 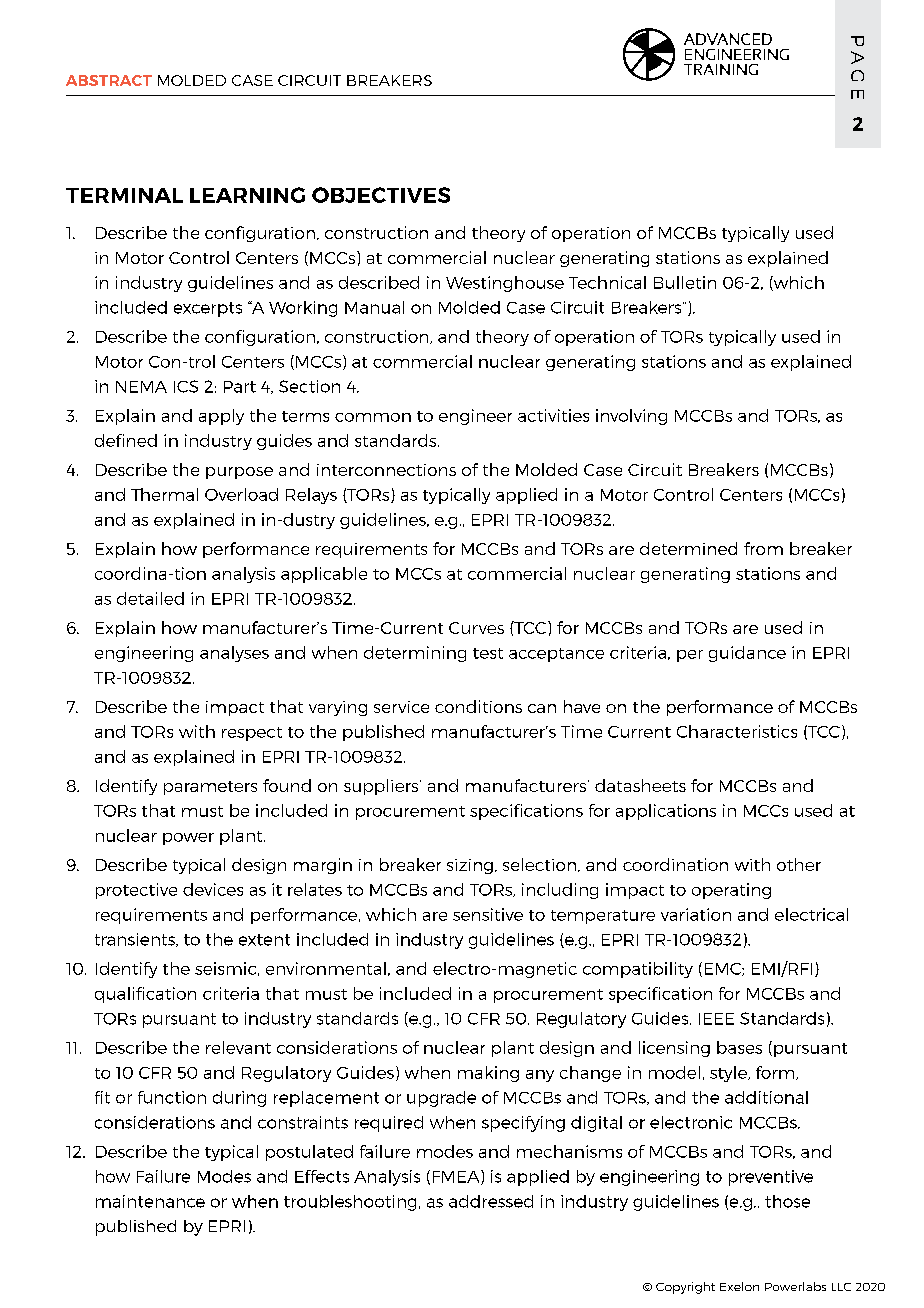 What do you see at coordinates (553, 415) in the page?
I see `activities` at bounding box center [553, 415].
